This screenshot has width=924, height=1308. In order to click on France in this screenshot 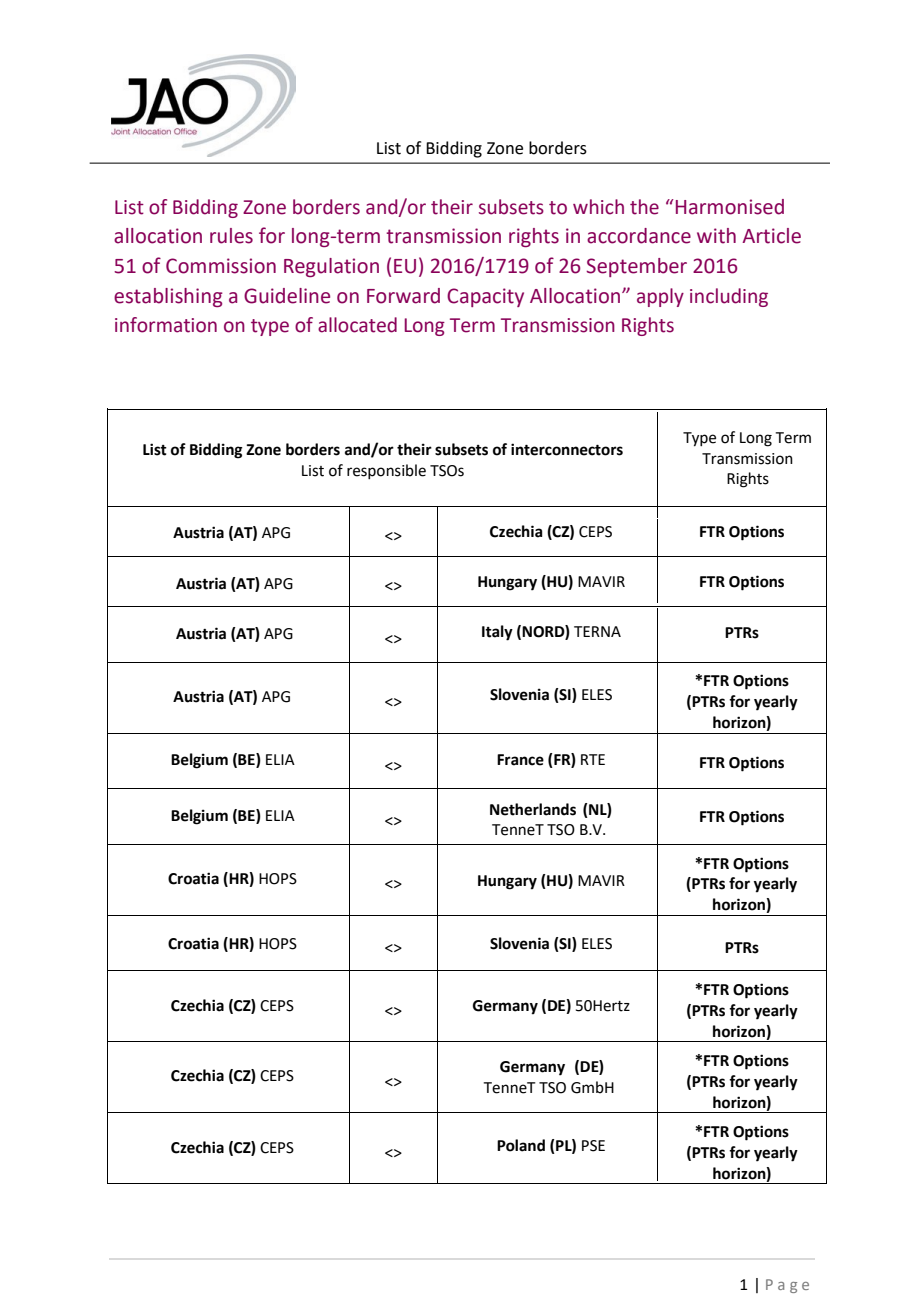, I will do `click(520, 760)`.
